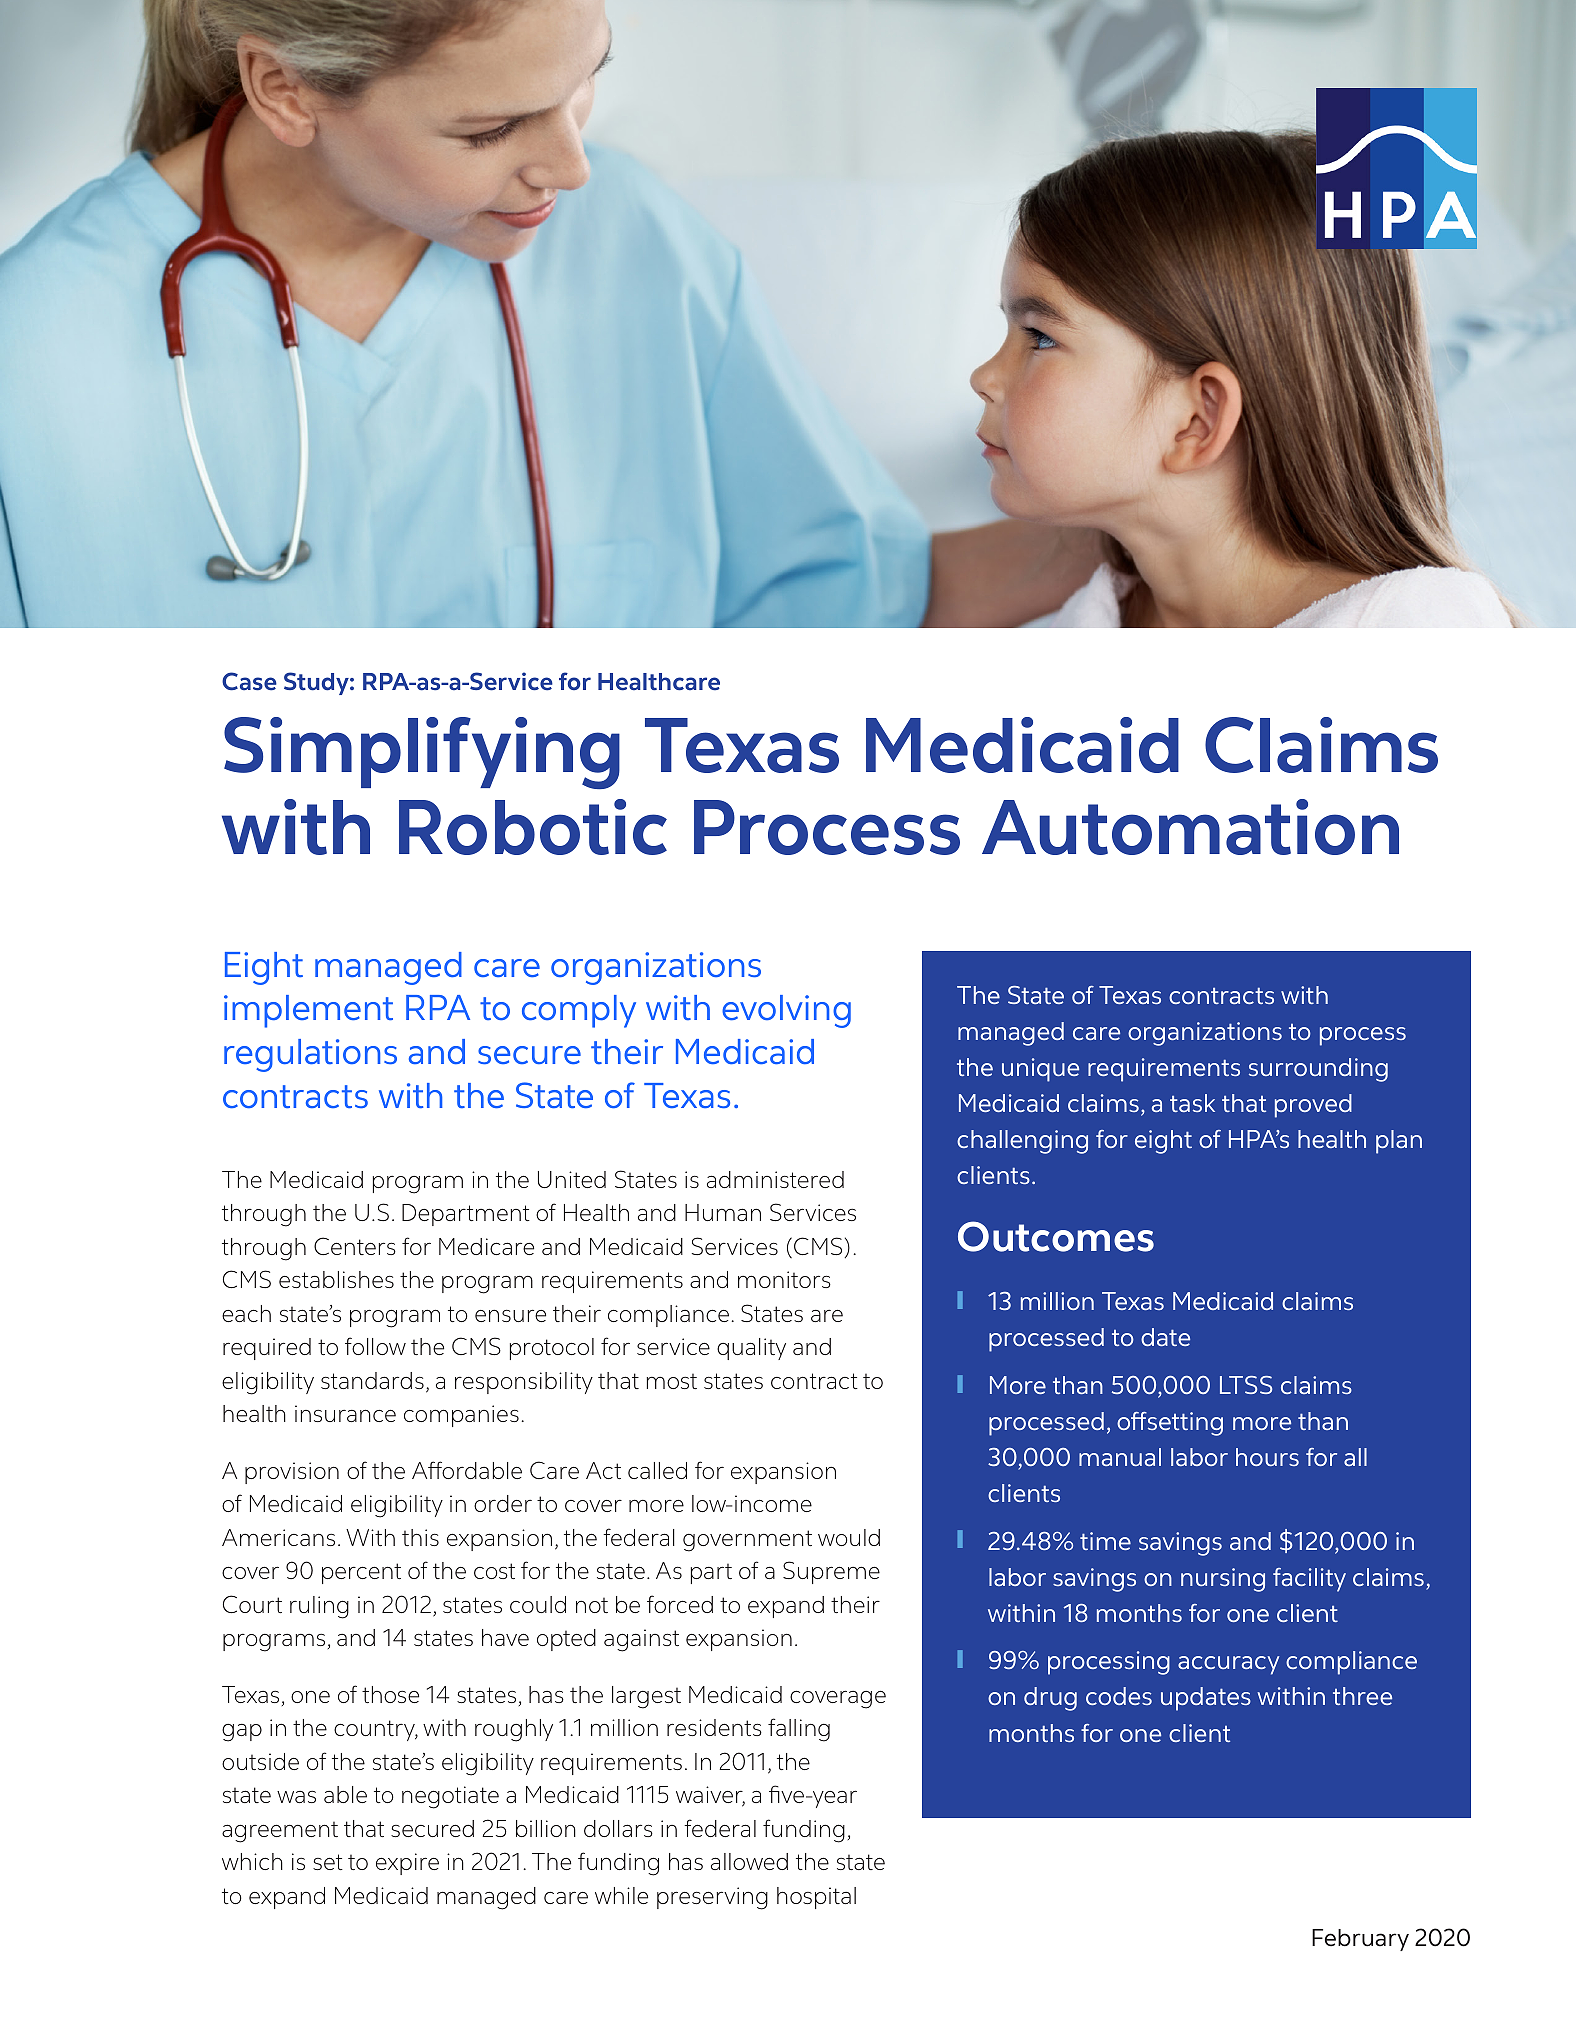 The height and width of the screenshot is (2039, 1576). What do you see at coordinates (1360, 1940) in the screenshot?
I see `February` at bounding box center [1360, 1940].
